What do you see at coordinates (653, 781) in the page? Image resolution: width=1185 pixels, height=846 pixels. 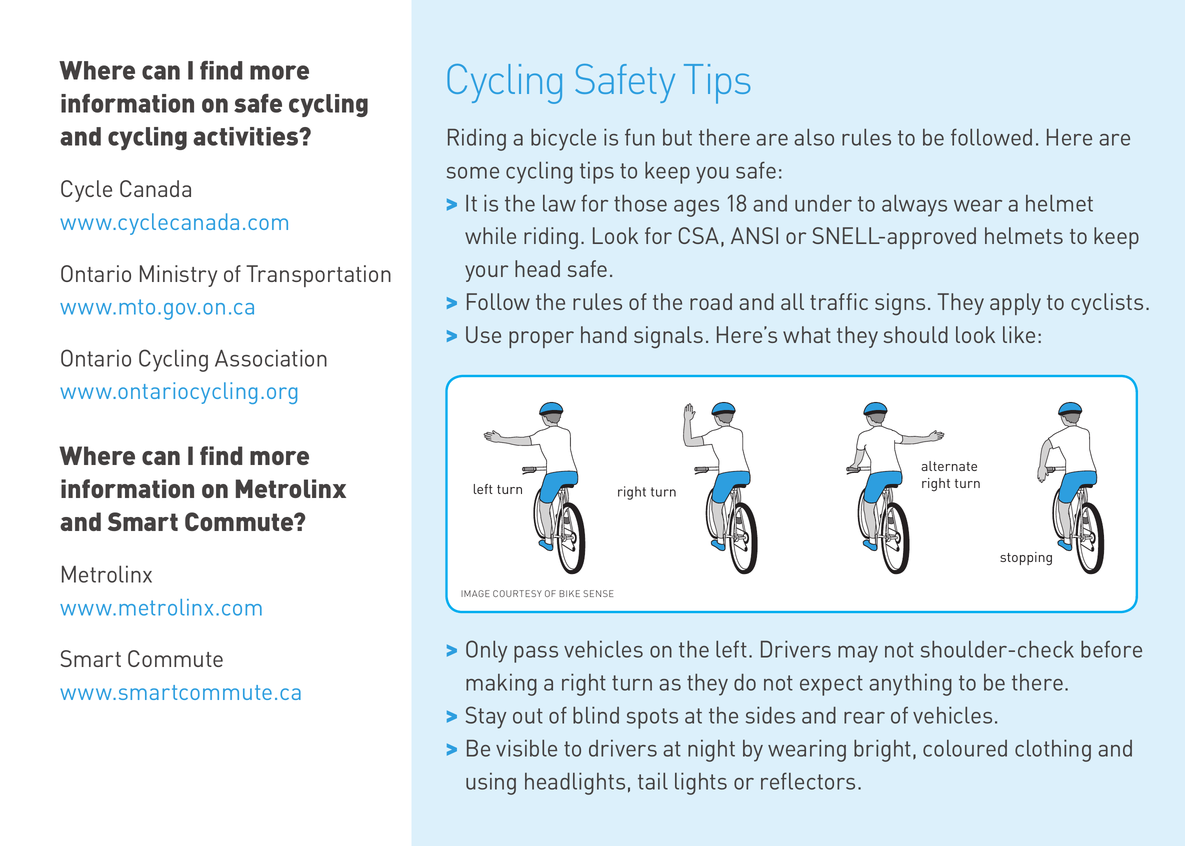 I see `tail` at bounding box center [653, 781].
